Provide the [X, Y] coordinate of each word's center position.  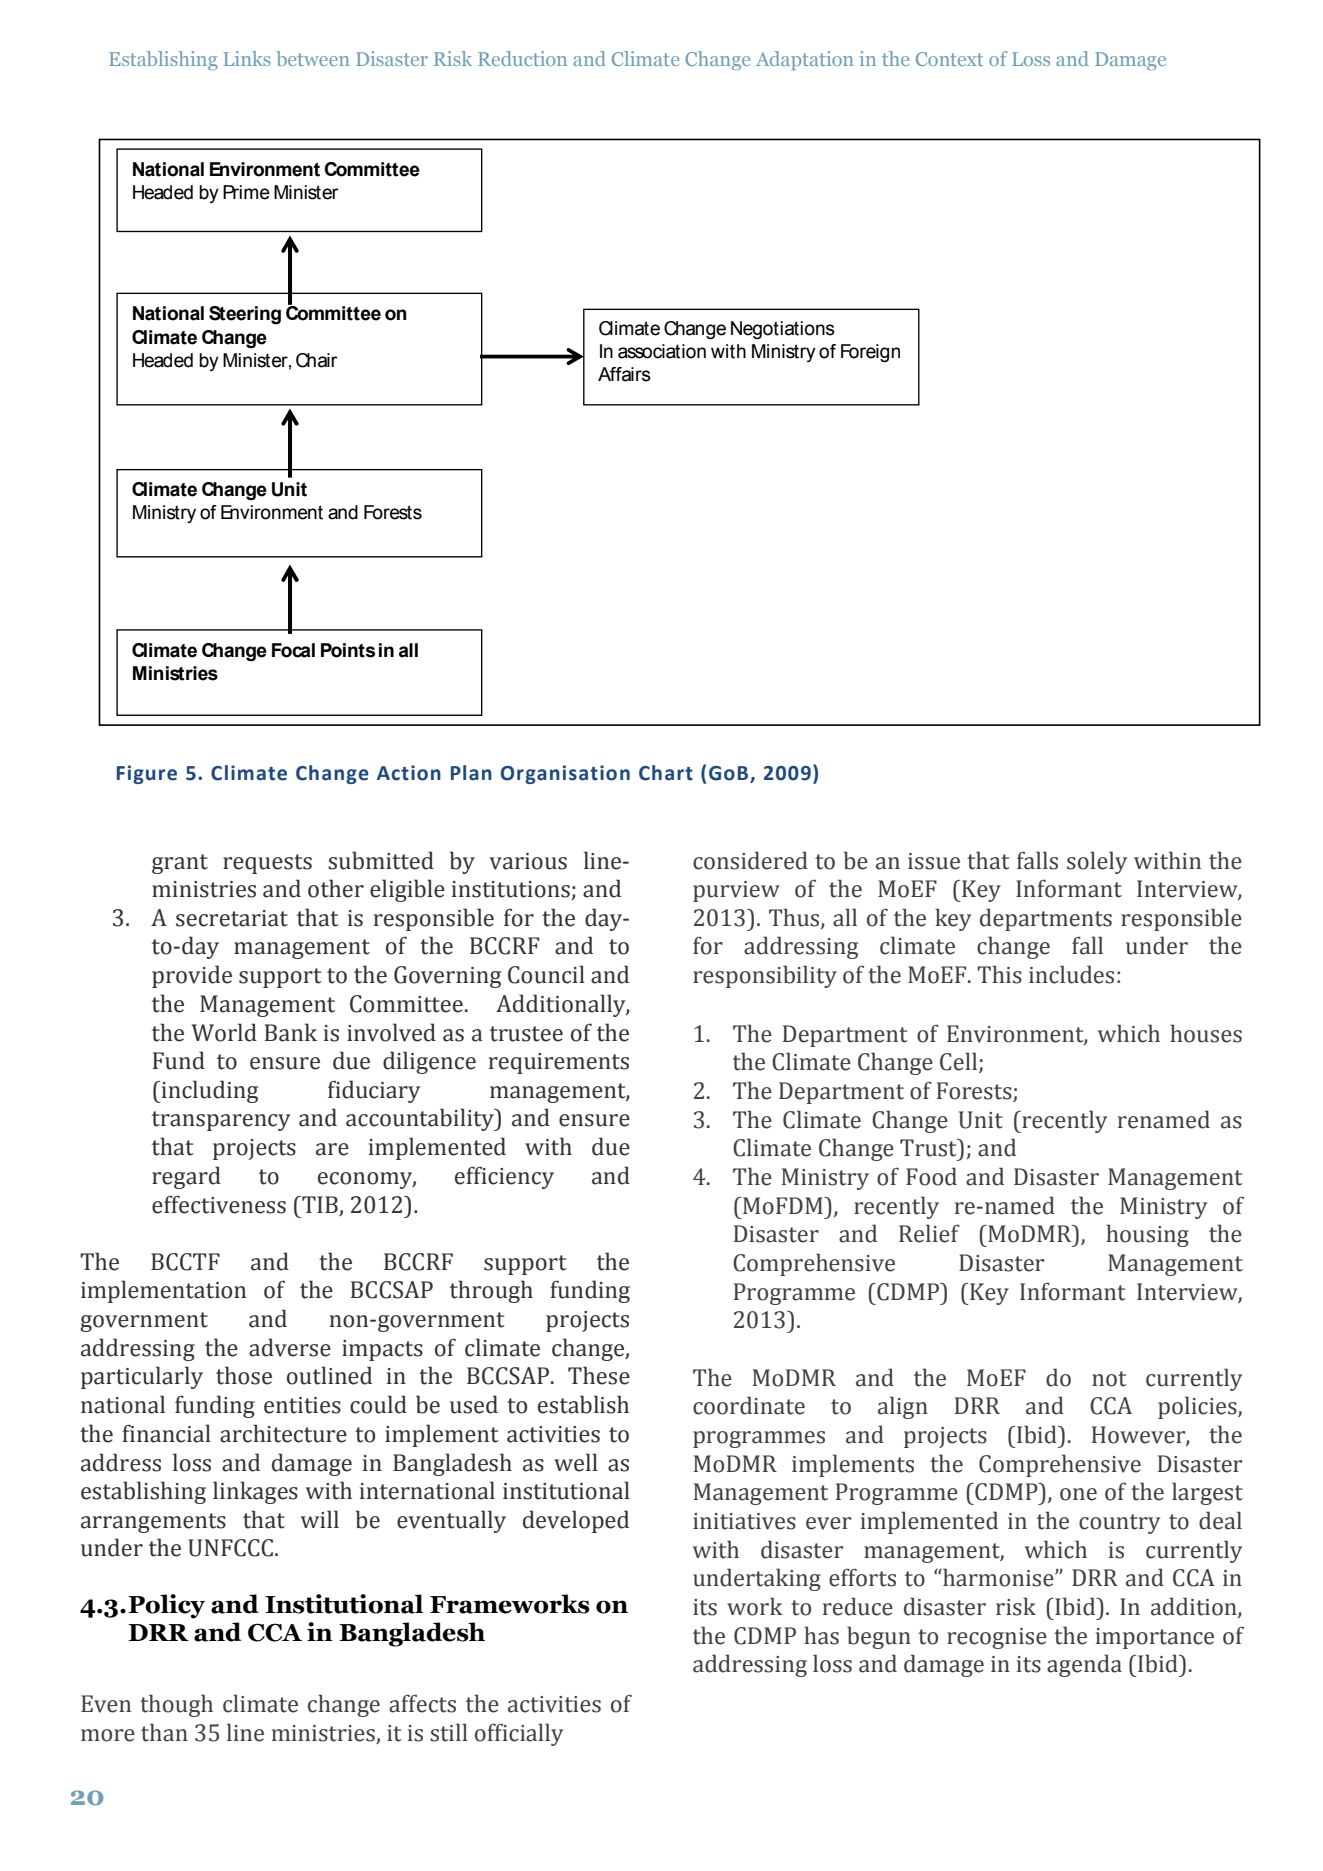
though [176, 1705]
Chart [666, 773]
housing [1147, 1235]
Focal [293, 650]
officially [519, 1734]
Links [247, 58]
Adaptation [805, 60]
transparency [221, 1121]
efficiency [504, 1177]
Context [949, 59]
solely [1097, 862]
